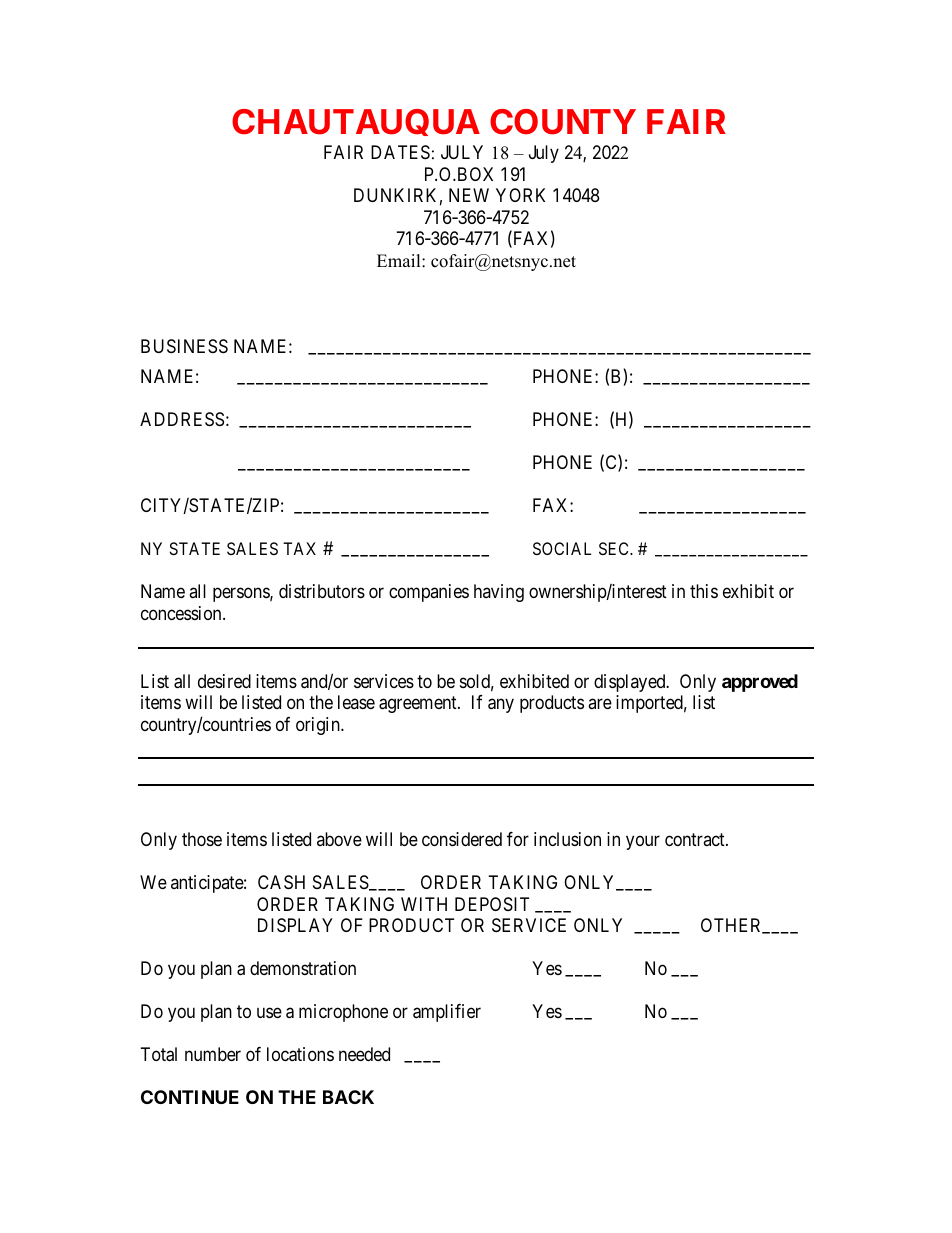 This document has height=1233, width=952. I want to click on SEC, so click(615, 548).
